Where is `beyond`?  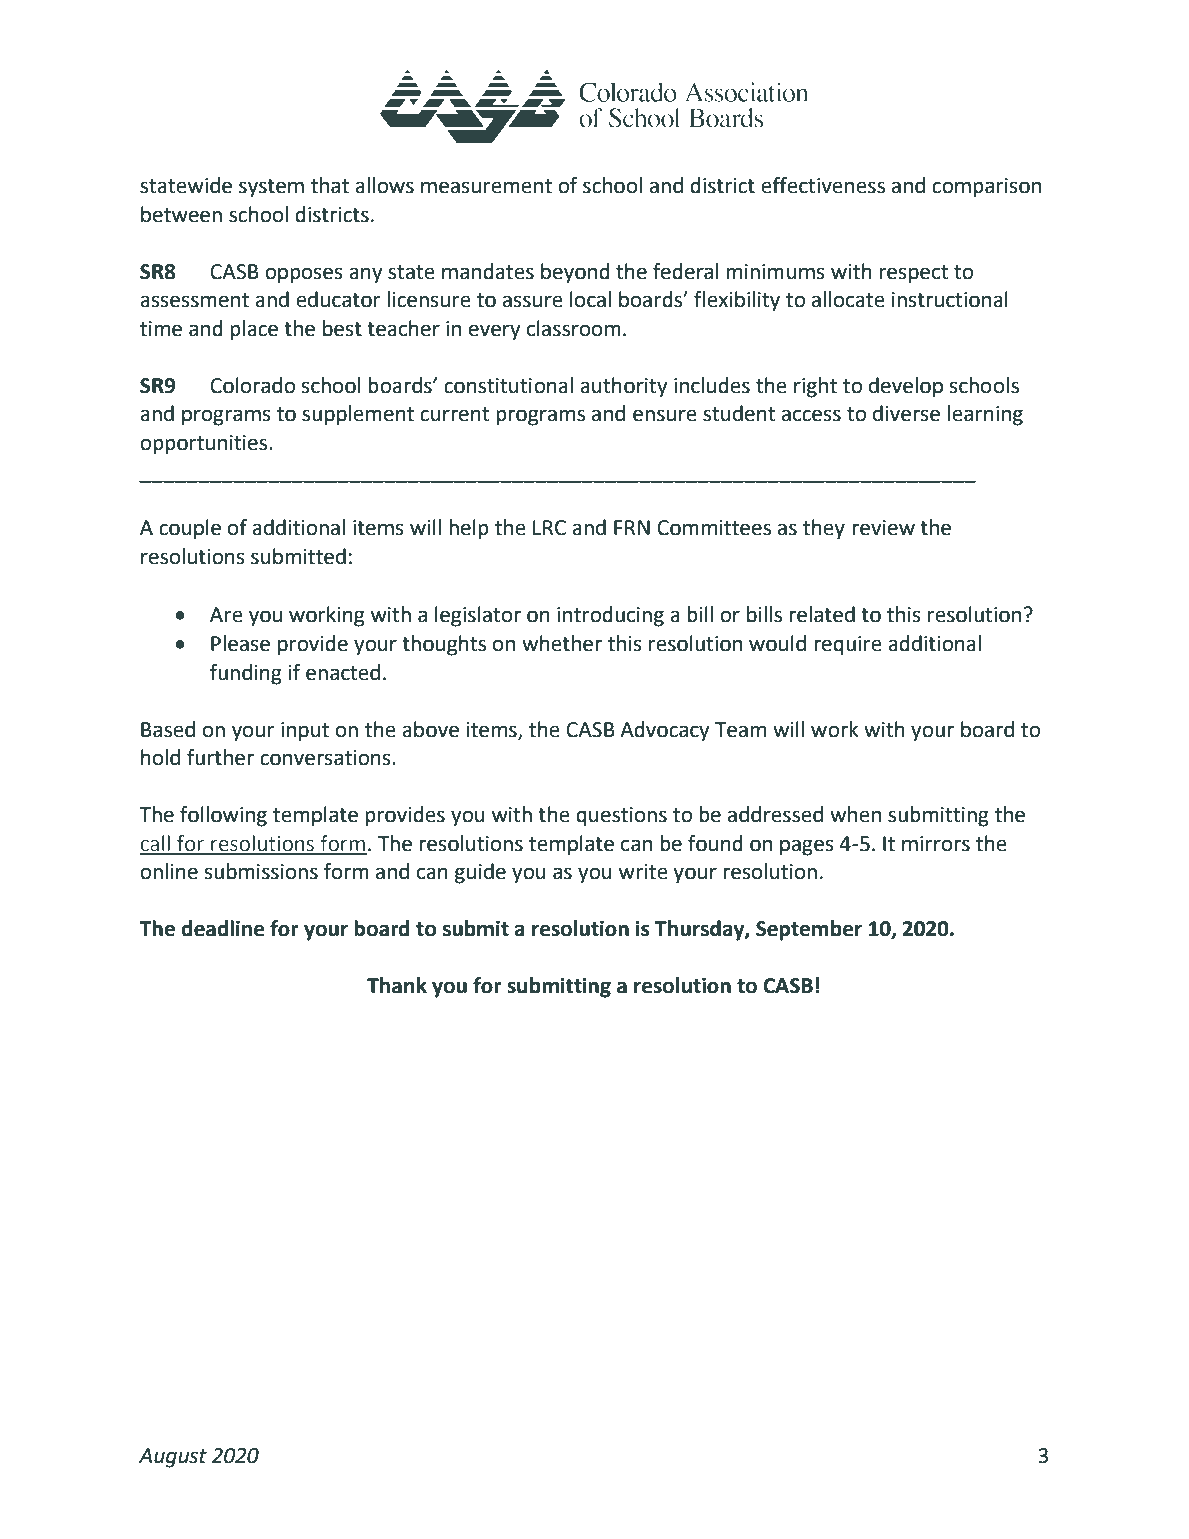 beyond is located at coordinates (575, 273).
